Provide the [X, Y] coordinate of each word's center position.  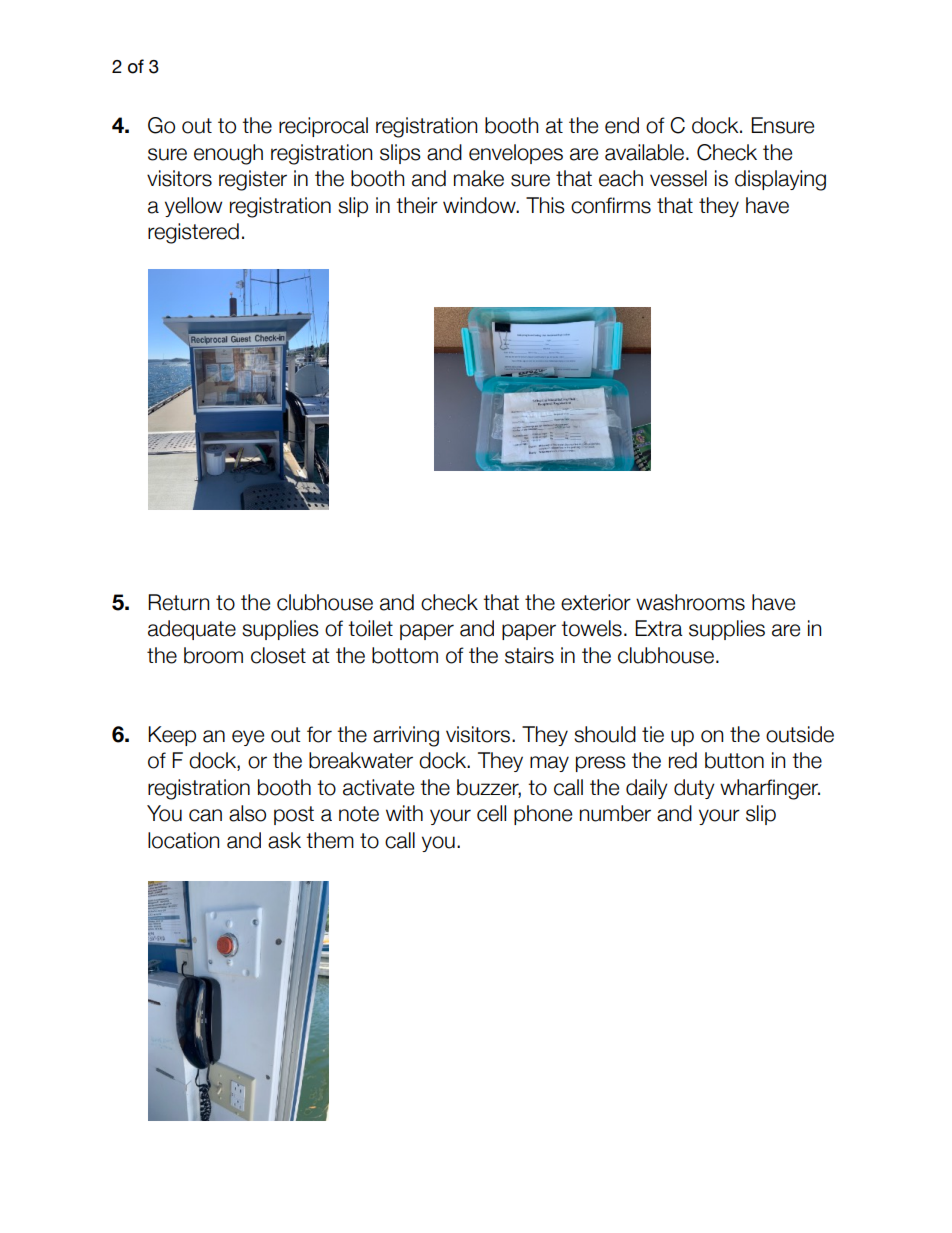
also [247, 813]
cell [491, 813]
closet [278, 655]
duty [694, 789]
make [479, 178]
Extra [659, 628]
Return [178, 602]
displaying [780, 180]
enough [228, 154]
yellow [193, 207]
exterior [596, 602]
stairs [529, 655]
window [480, 205]
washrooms [690, 602]
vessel [678, 178]
